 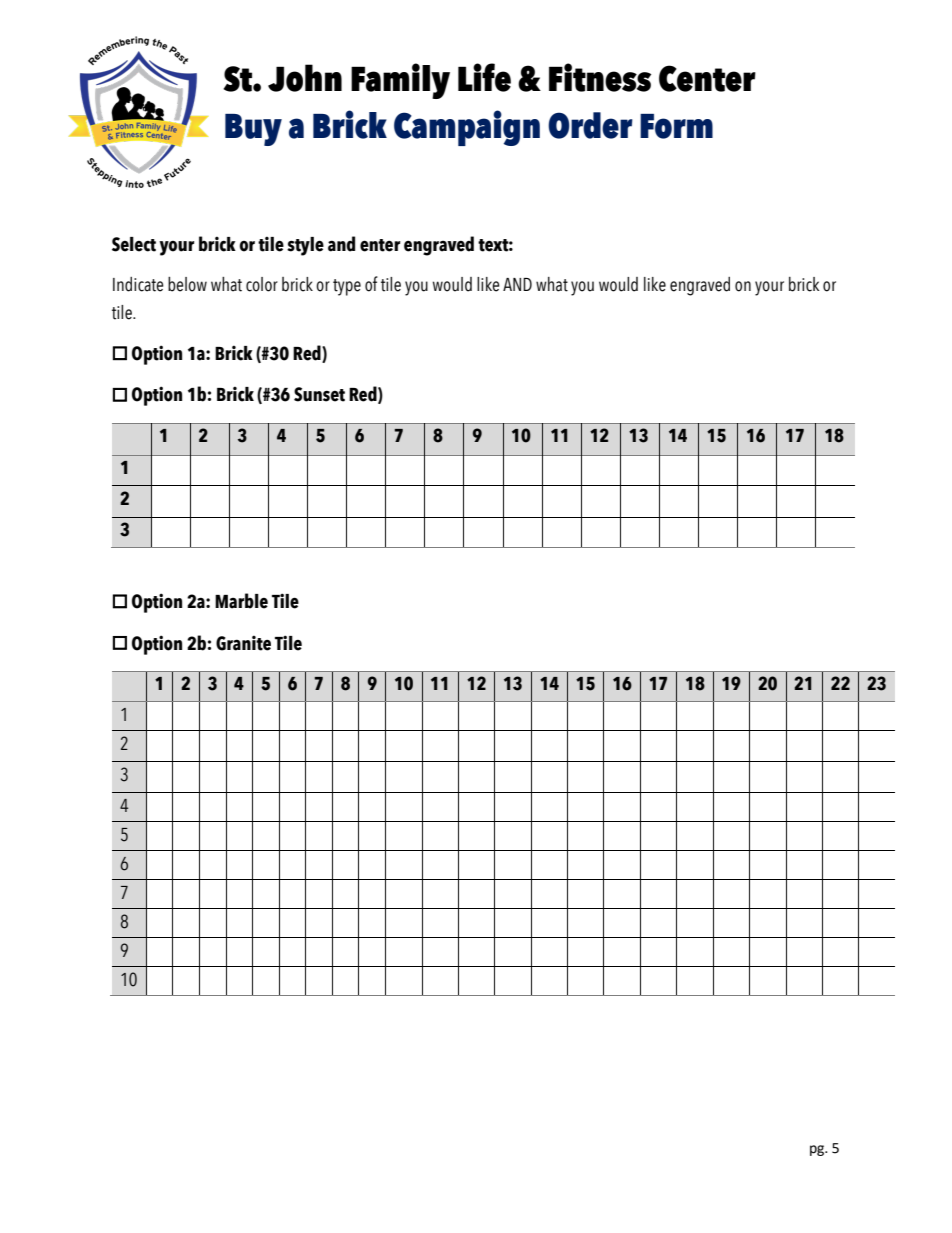 I want to click on type, so click(x=347, y=287).
